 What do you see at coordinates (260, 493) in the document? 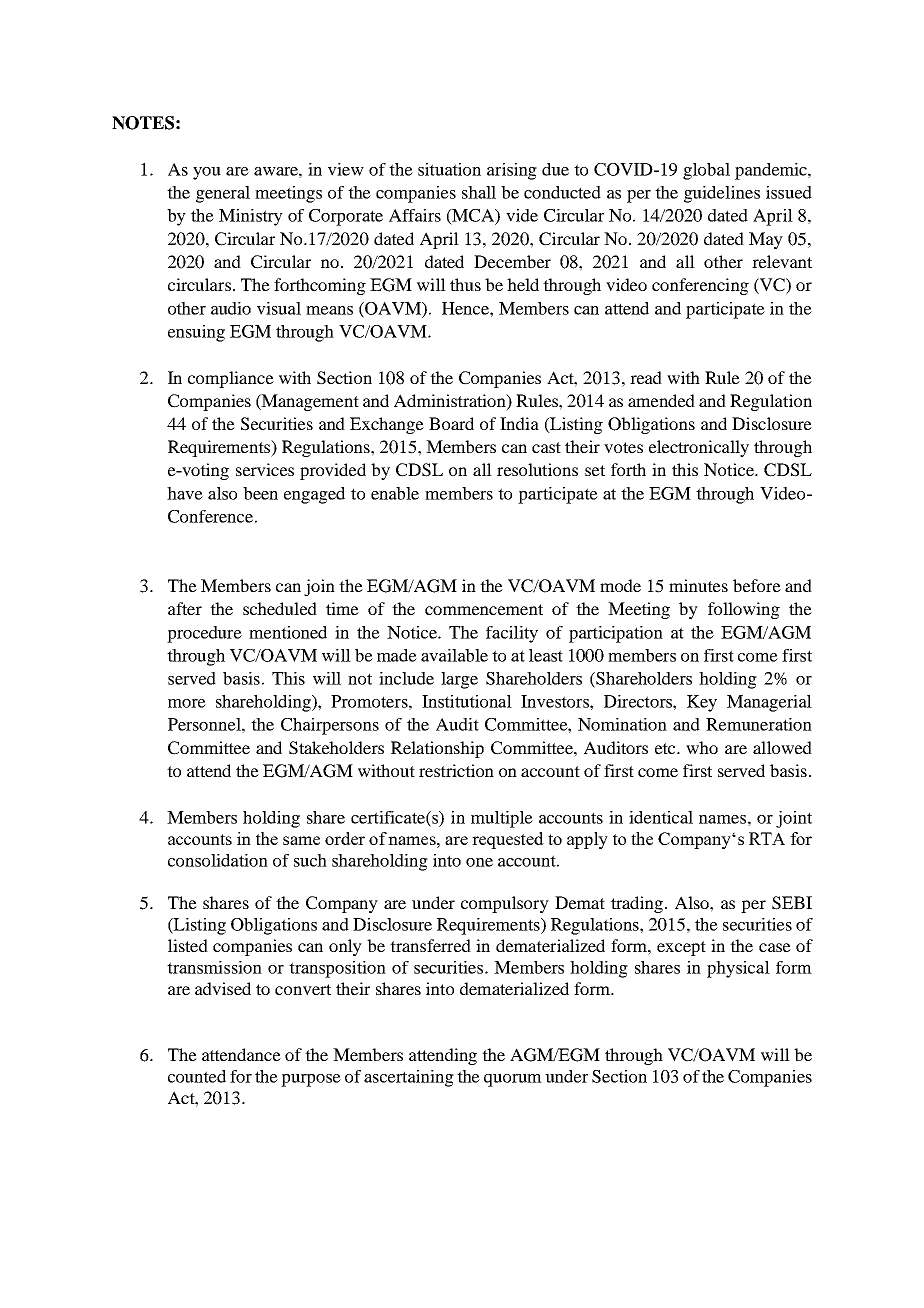
I see `been` at bounding box center [260, 493].
